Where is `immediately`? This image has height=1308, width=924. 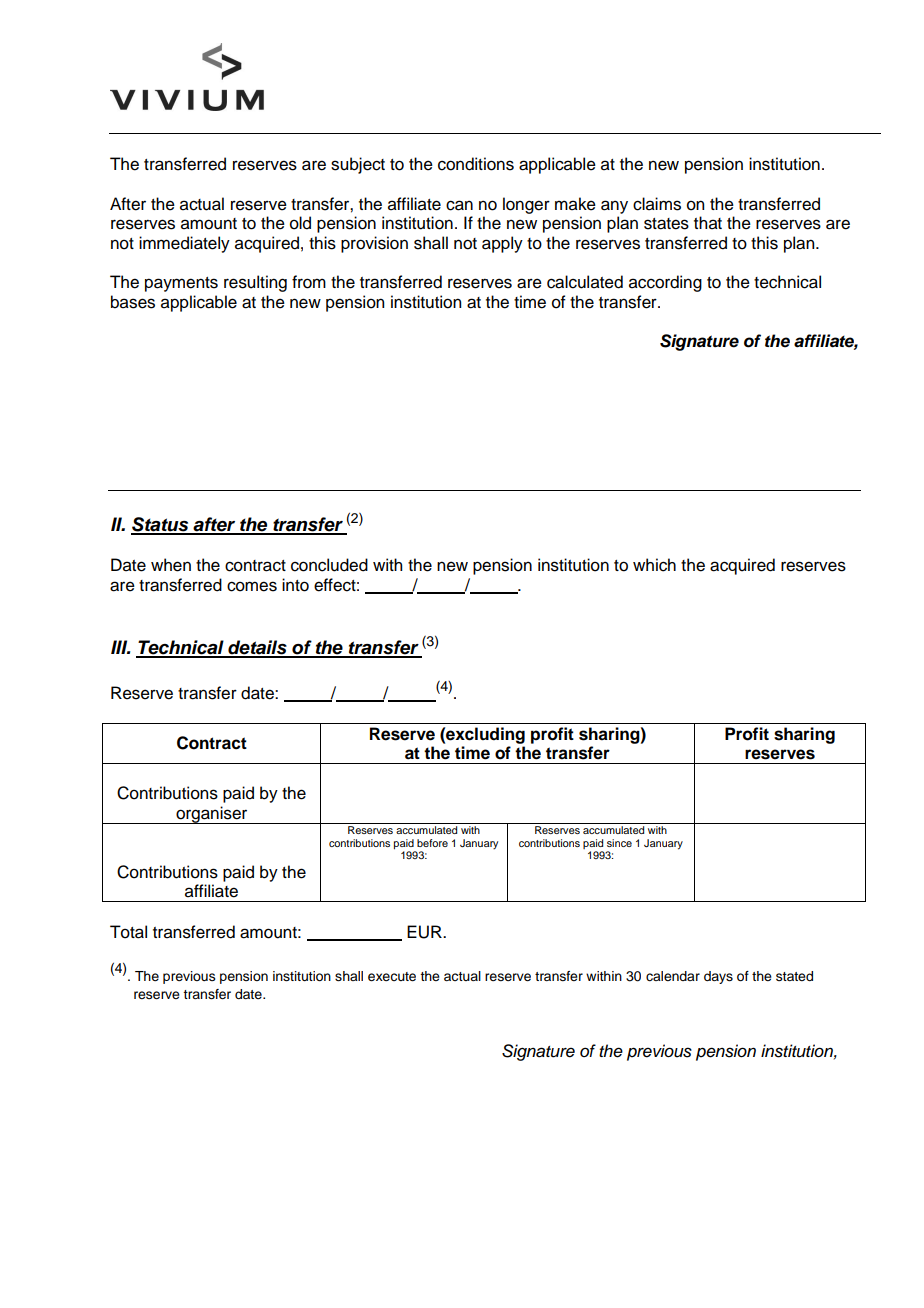 immediately is located at coordinates (184, 244).
